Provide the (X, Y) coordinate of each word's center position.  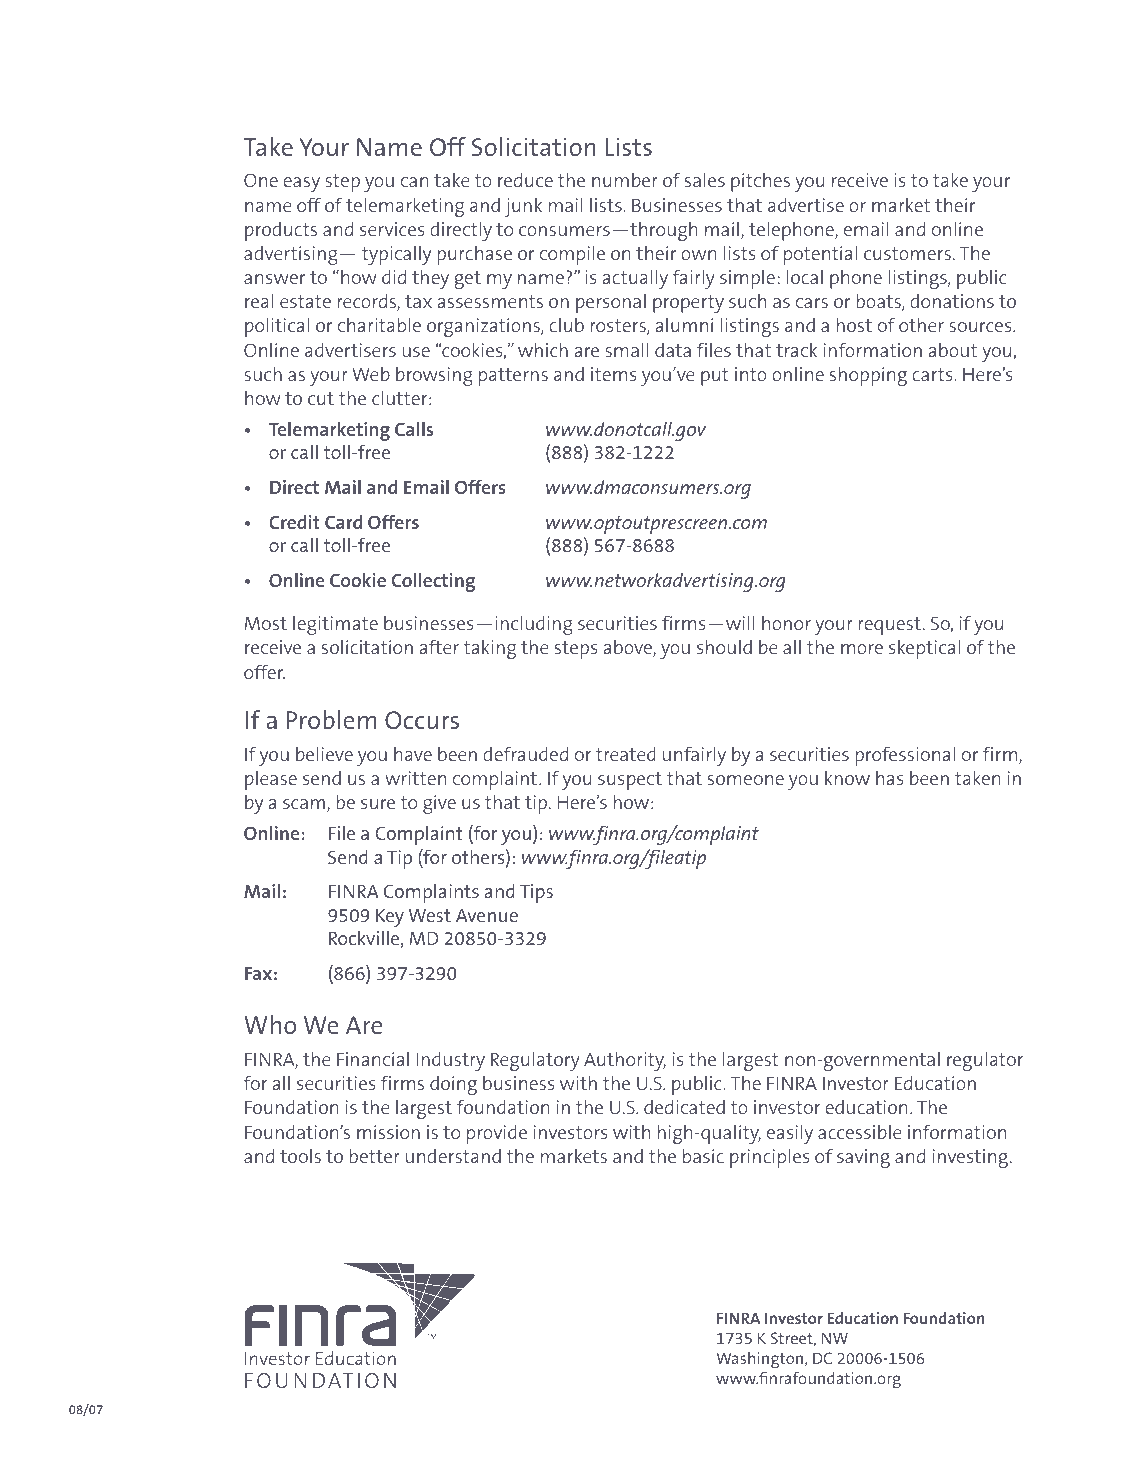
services (392, 229)
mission (388, 1132)
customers (907, 253)
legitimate (335, 625)
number (625, 180)
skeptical (924, 649)
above (629, 648)
